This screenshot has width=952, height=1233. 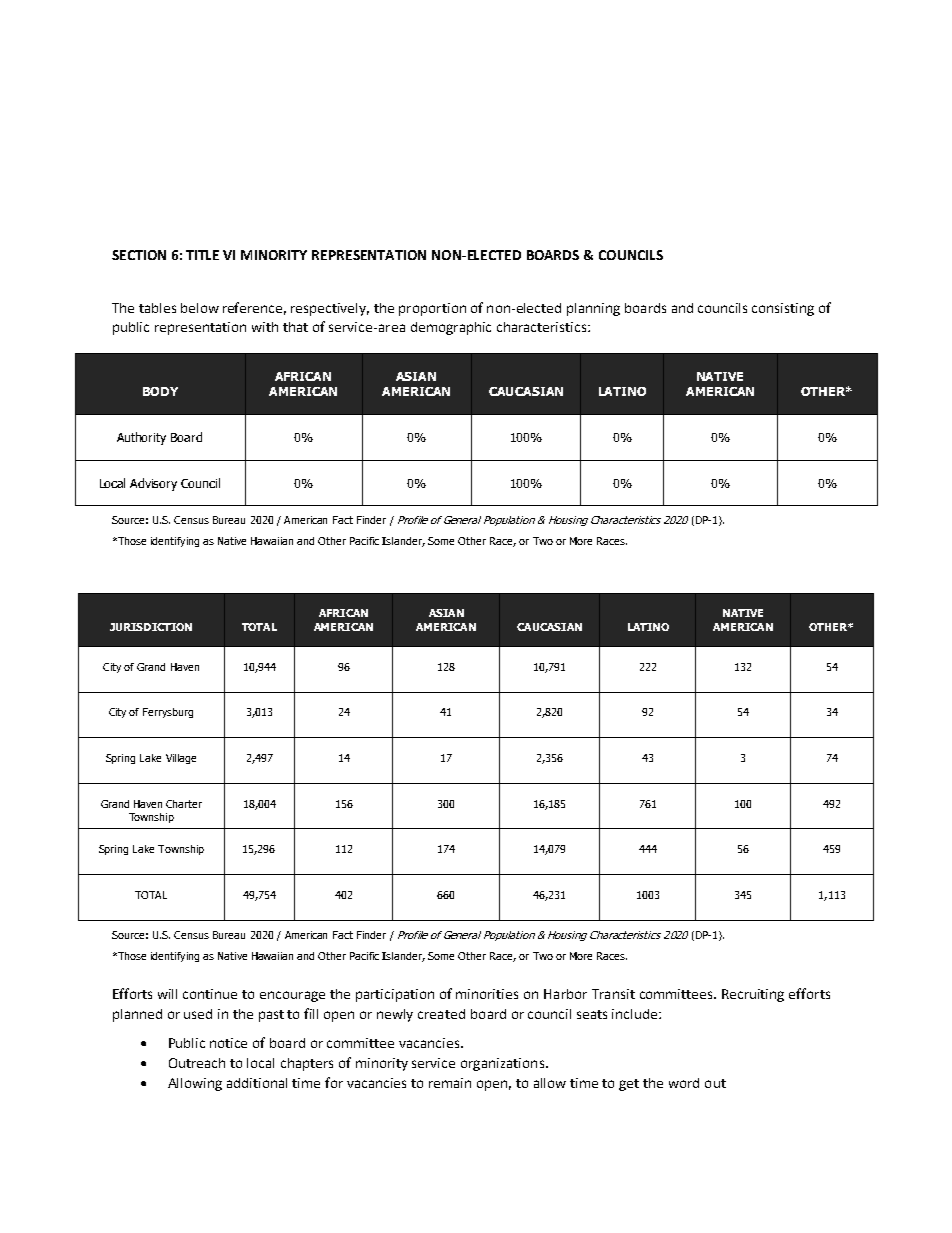 I want to click on Outreach, so click(x=197, y=1063).
